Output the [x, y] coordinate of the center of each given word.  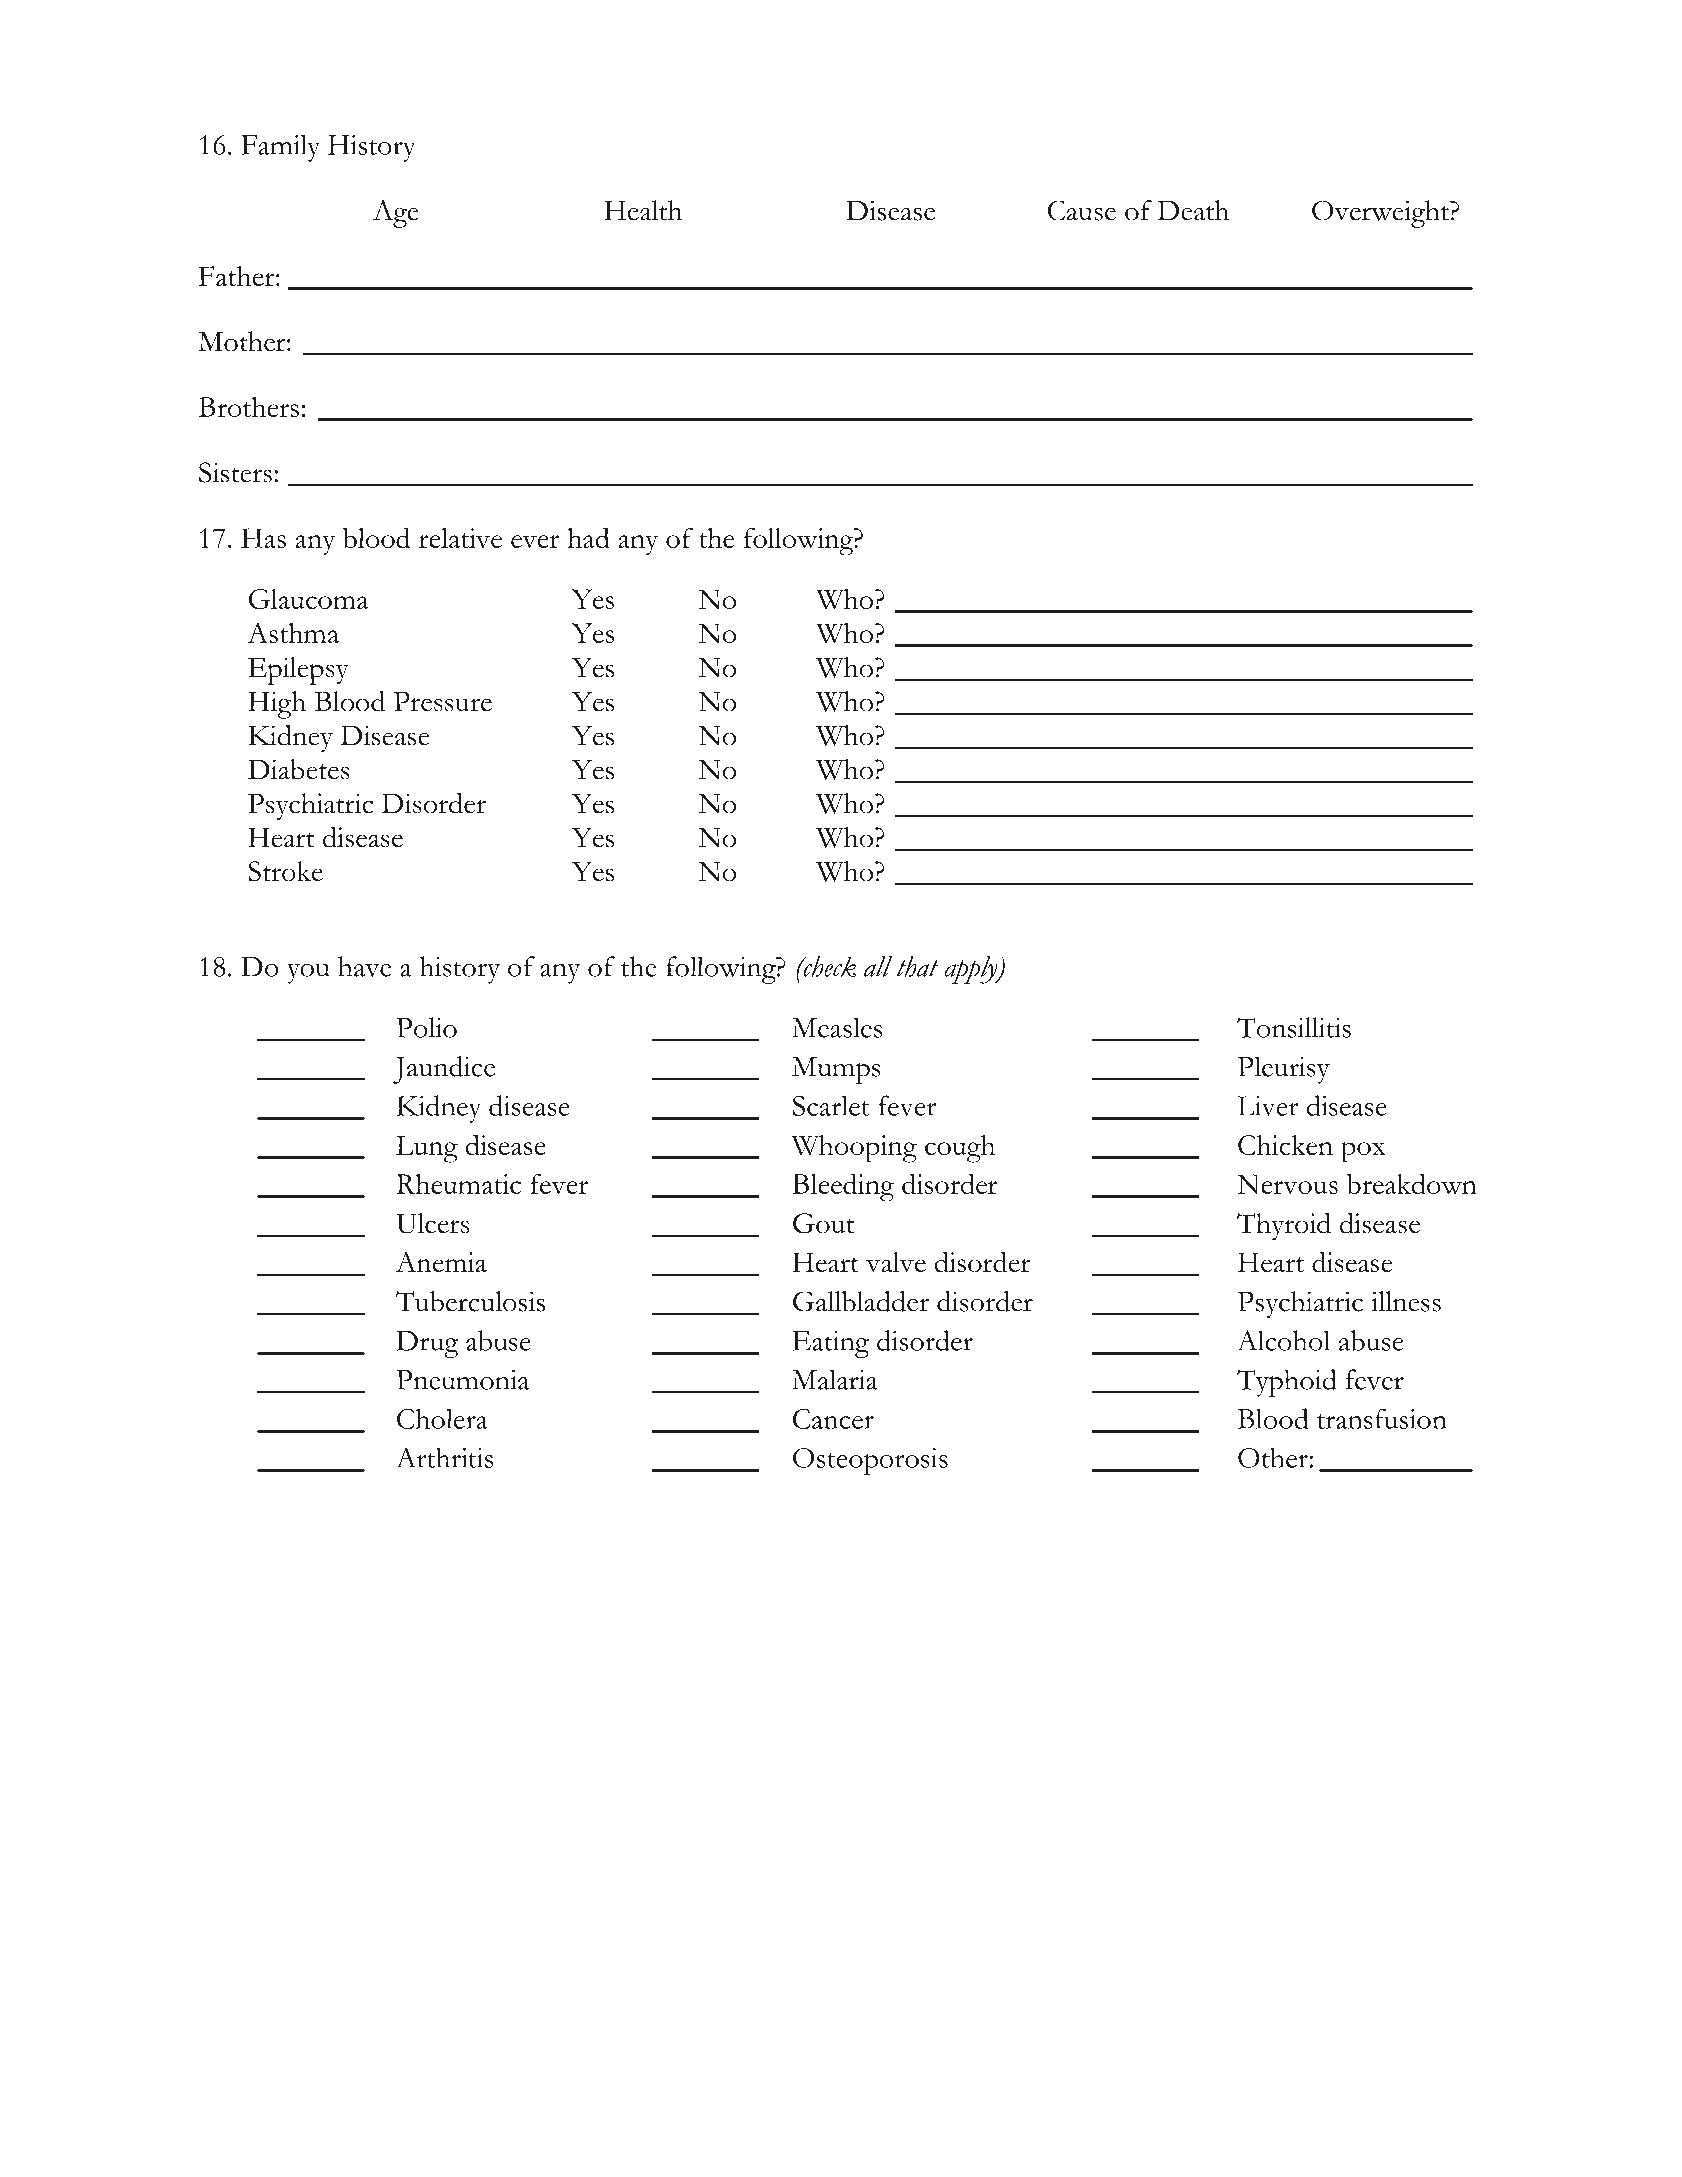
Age [395, 214]
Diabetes [299, 769]
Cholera [442, 1419]
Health [643, 210]
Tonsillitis [1294, 1027]
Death [1193, 210]
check [828, 966]
